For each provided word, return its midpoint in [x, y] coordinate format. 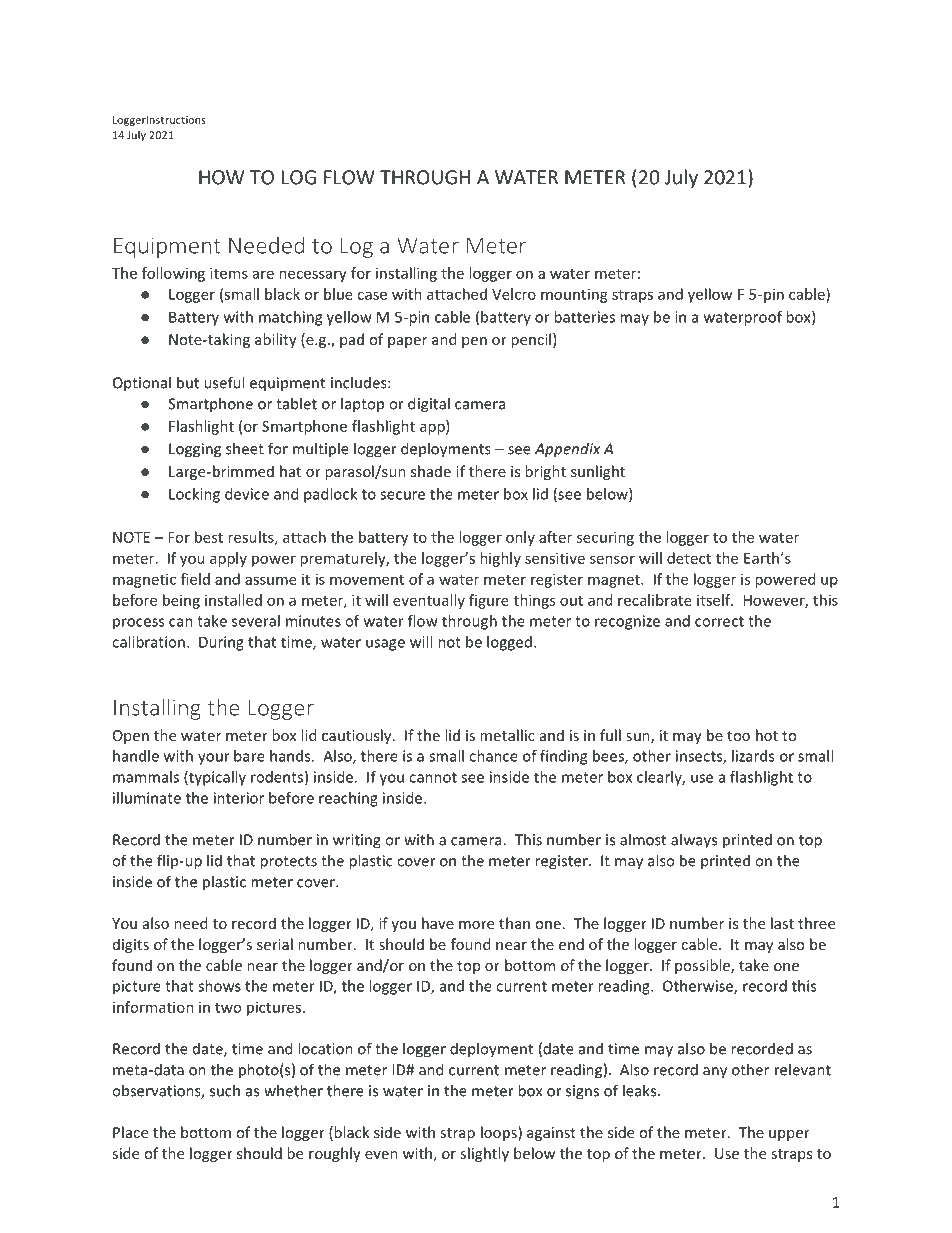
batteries [584, 317]
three [816, 923]
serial [275, 944]
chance [493, 756]
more [476, 925]
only [520, 538]
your [214, 759]
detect [689, 558]
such [225, 1090]
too [738, 736]
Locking [194, 495]
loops [500, 1133]
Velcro [514, 294]
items [229, 273]
